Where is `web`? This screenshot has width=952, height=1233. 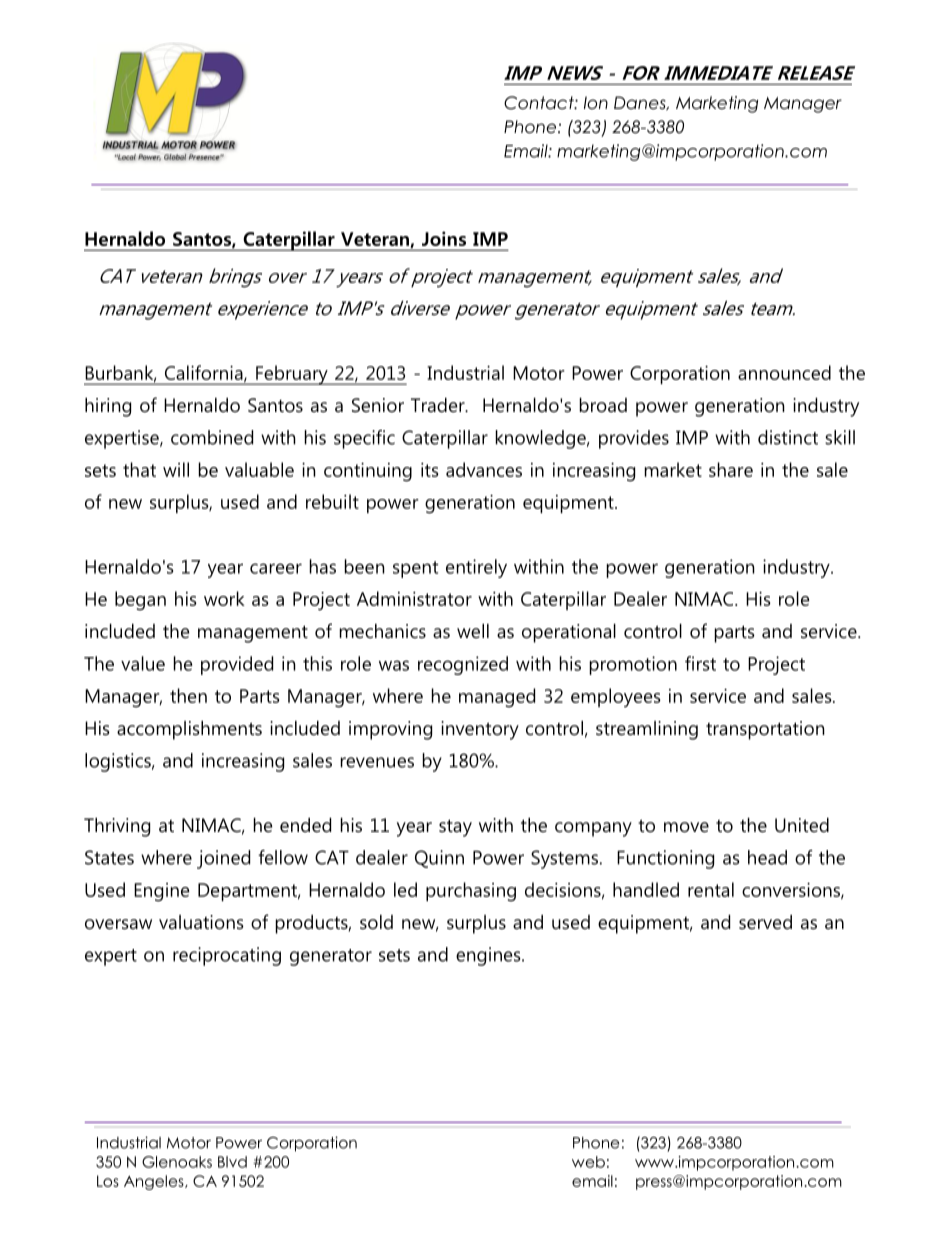 web is located at coordinates (588, 1162).
